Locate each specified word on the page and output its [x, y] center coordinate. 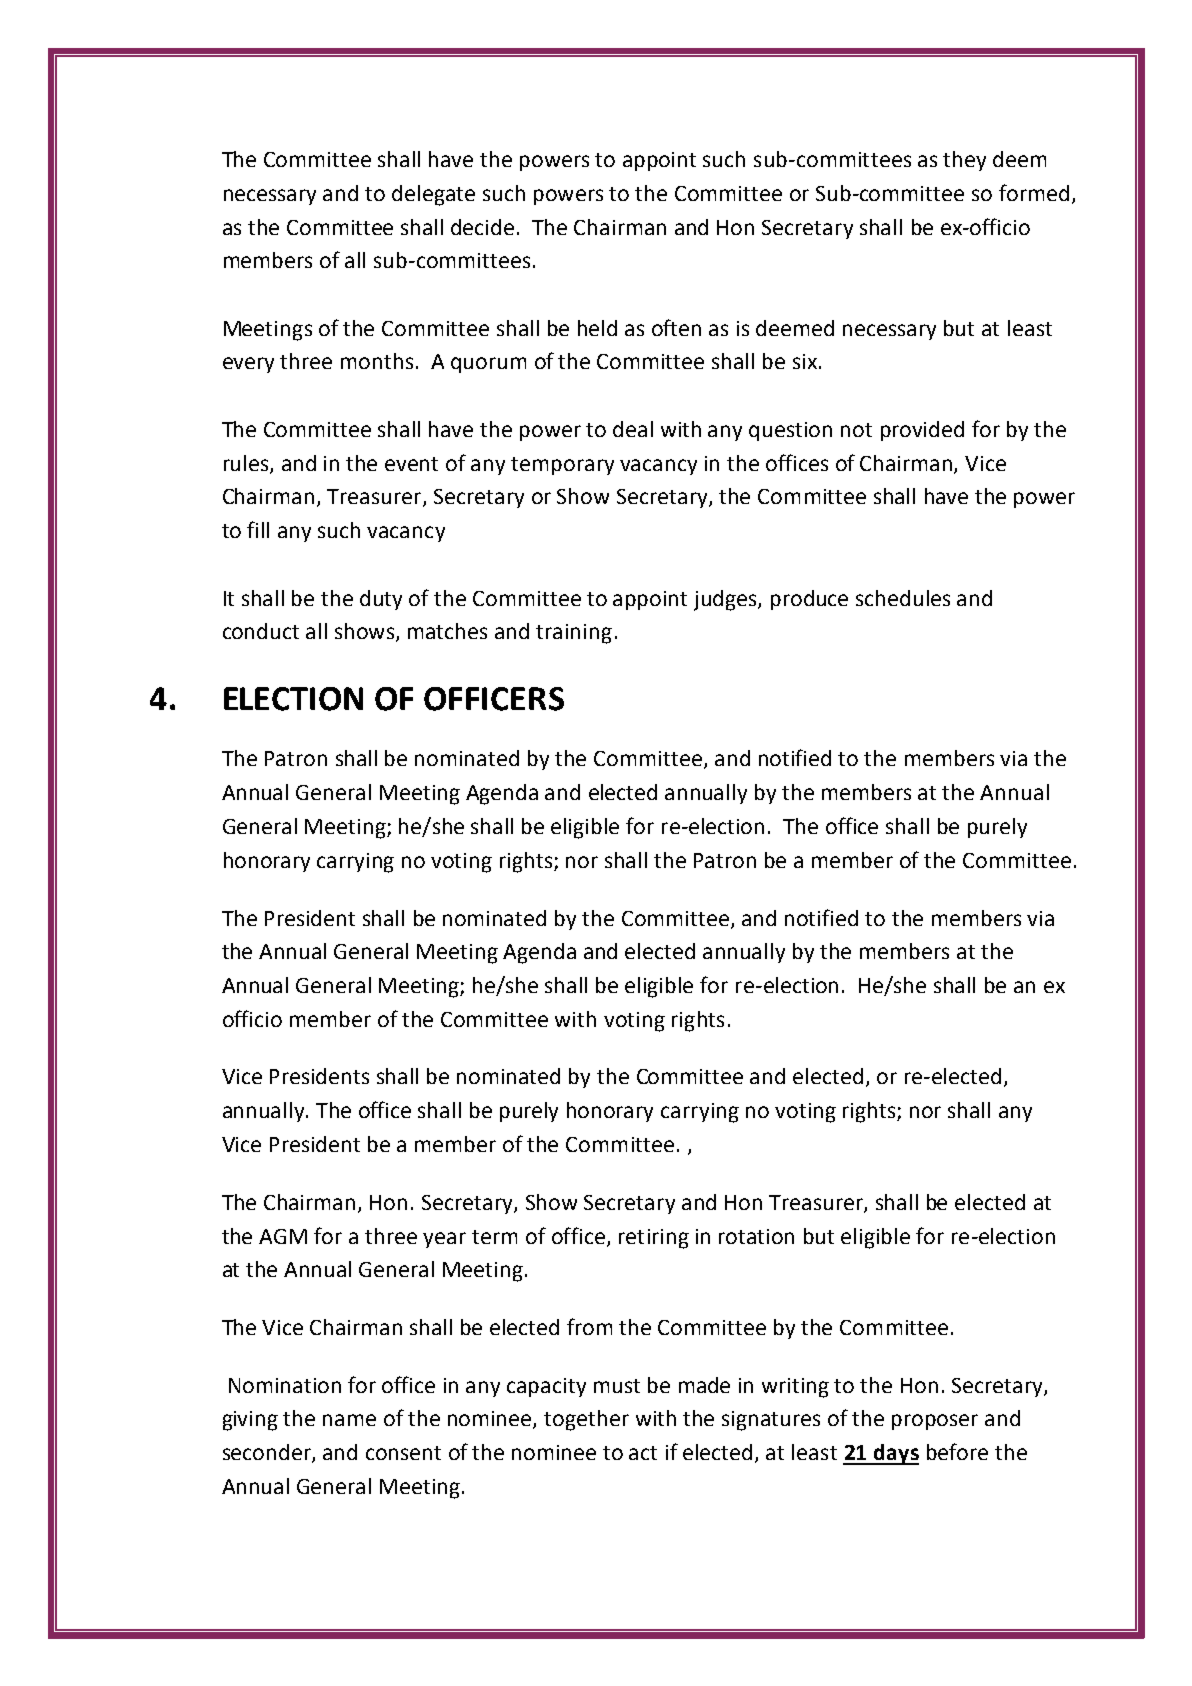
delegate [433, 195]
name [349, 1420]
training [574, 634]
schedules [903, 598]
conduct [261, 631]
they [964, 161]
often [676, 327]
